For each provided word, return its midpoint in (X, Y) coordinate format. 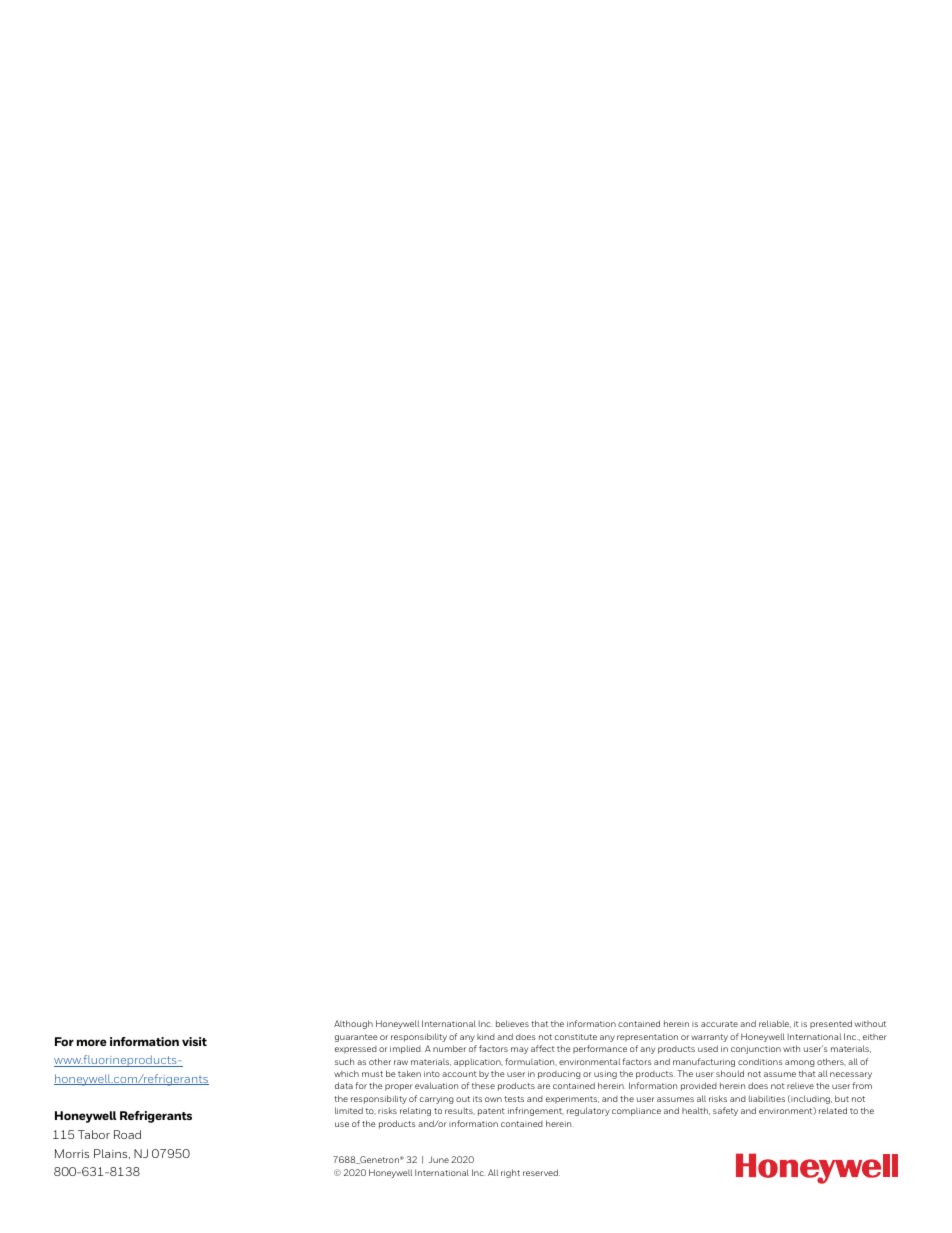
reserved (541, 1172)
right (510, 1173)
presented (831, 1024)
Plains (112, 1154)
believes (512, 1023)
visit (194, 1041)
